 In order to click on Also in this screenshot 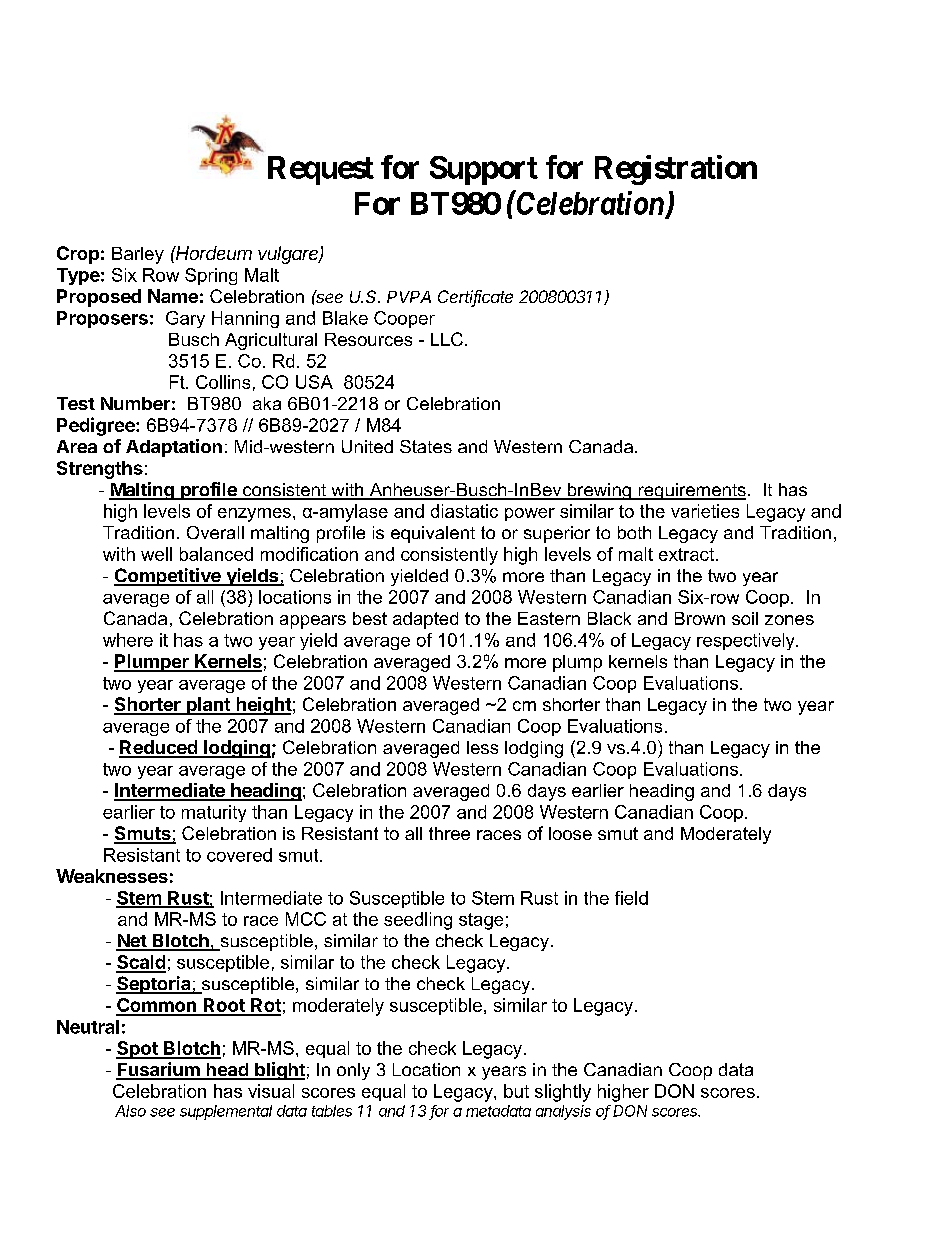, I will do `click(130, 1111)`.
